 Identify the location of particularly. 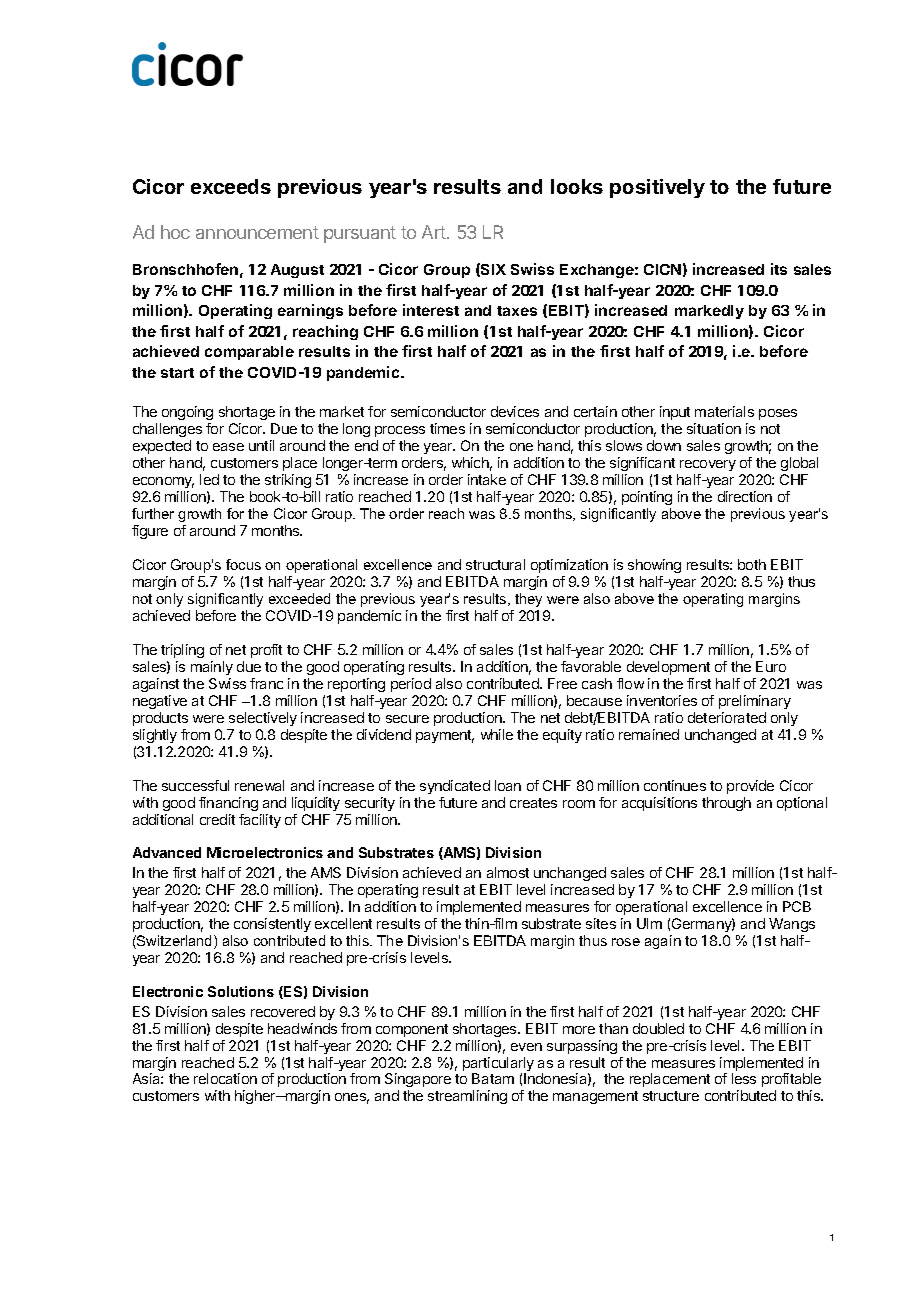
(498, 1065).
